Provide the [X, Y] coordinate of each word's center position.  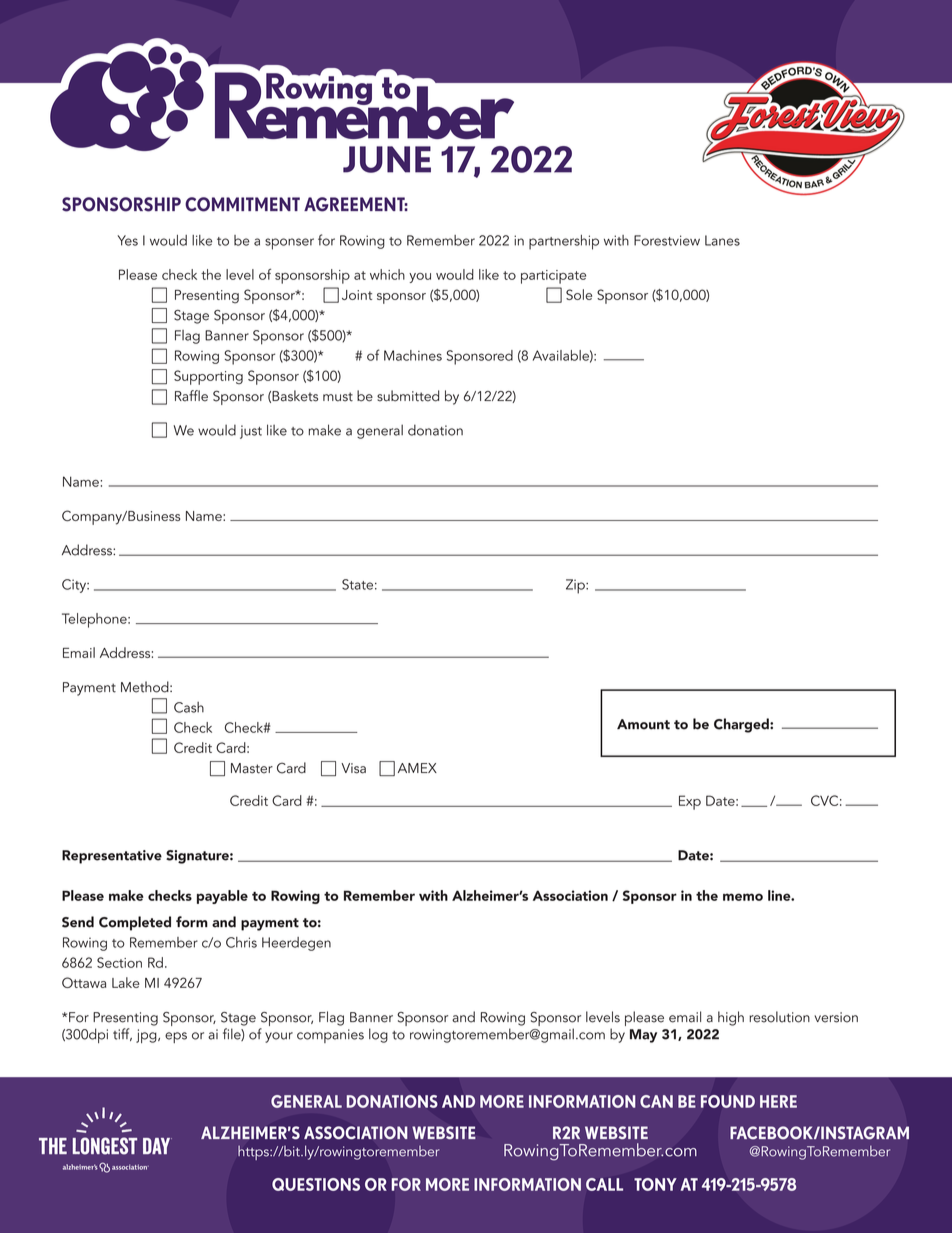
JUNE [387, 159]
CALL [604, 1184]
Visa [353, 768]
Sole [579, 294]
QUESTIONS [316, 1184]
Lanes [722, 240]
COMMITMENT [242, 204]
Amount [643, 724]
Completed [135, 923]
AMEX [417, 768]
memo [743, 897]
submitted [408, 396]
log [378, 1035]
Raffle [191, 396]
